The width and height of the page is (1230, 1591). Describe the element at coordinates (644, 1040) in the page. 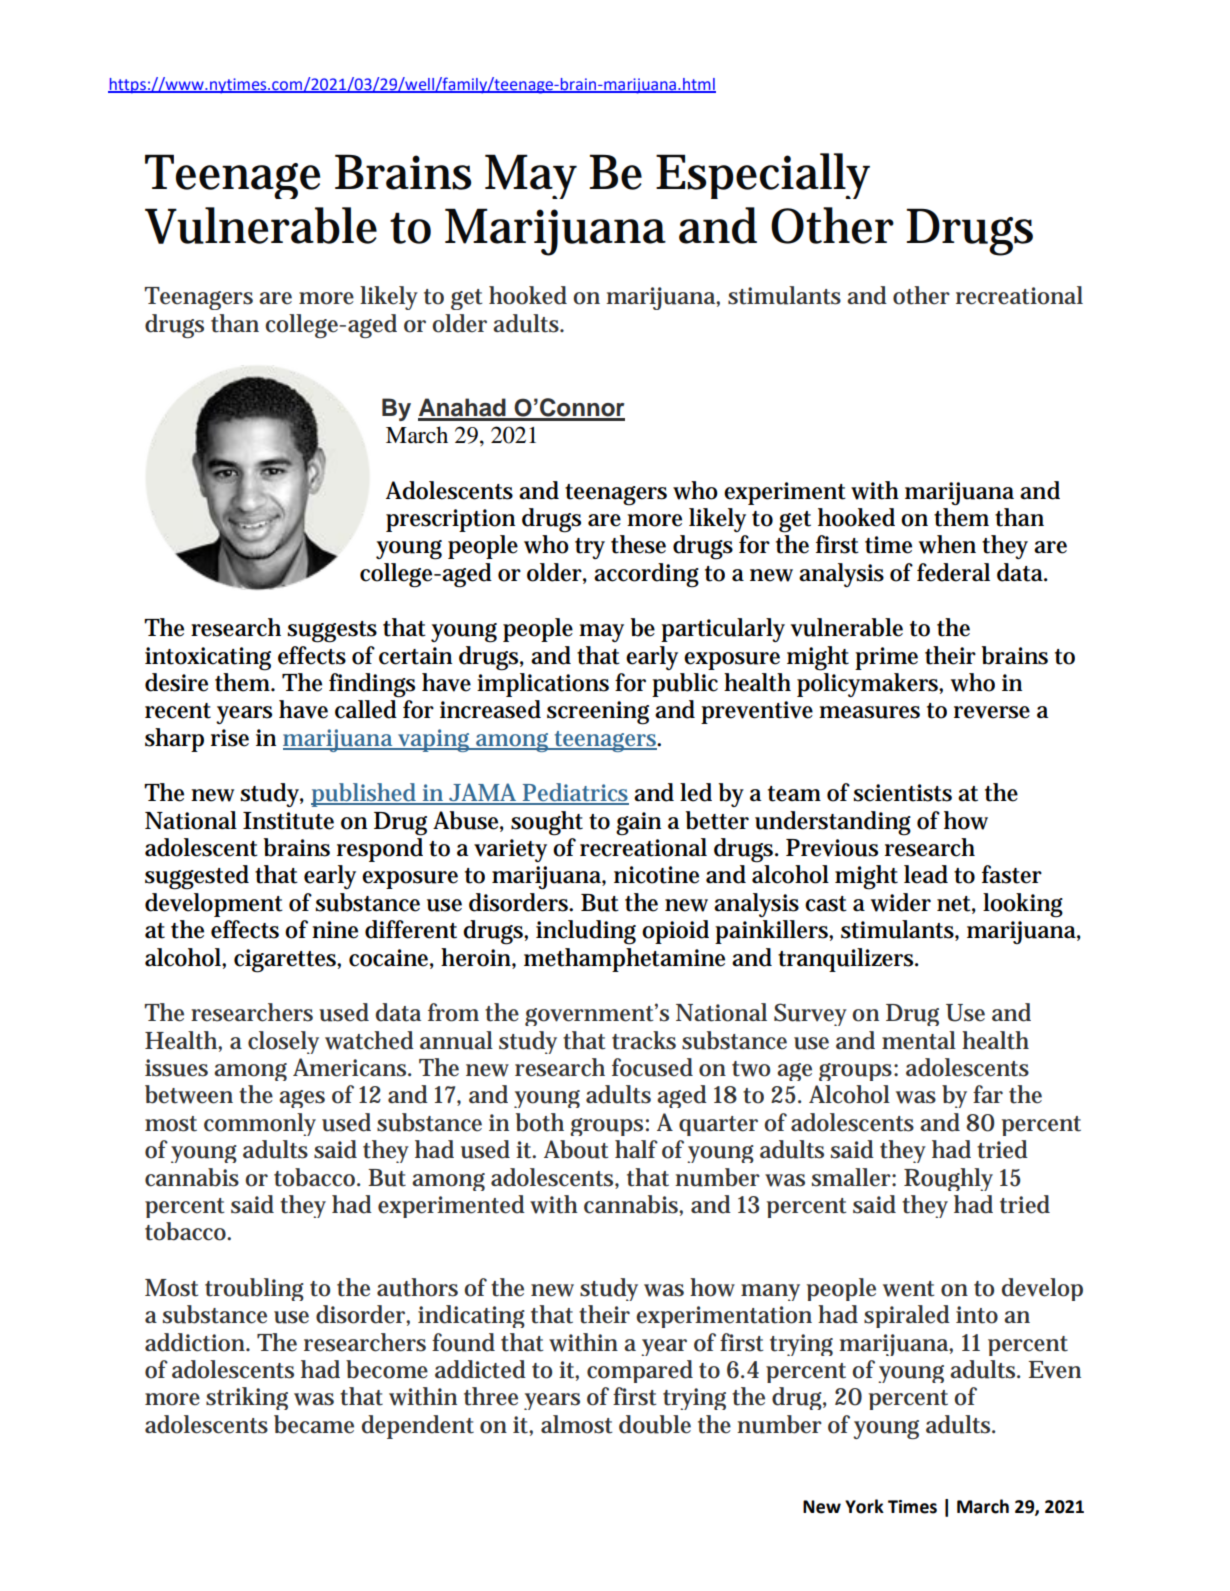

I see `tracks` at that location.
